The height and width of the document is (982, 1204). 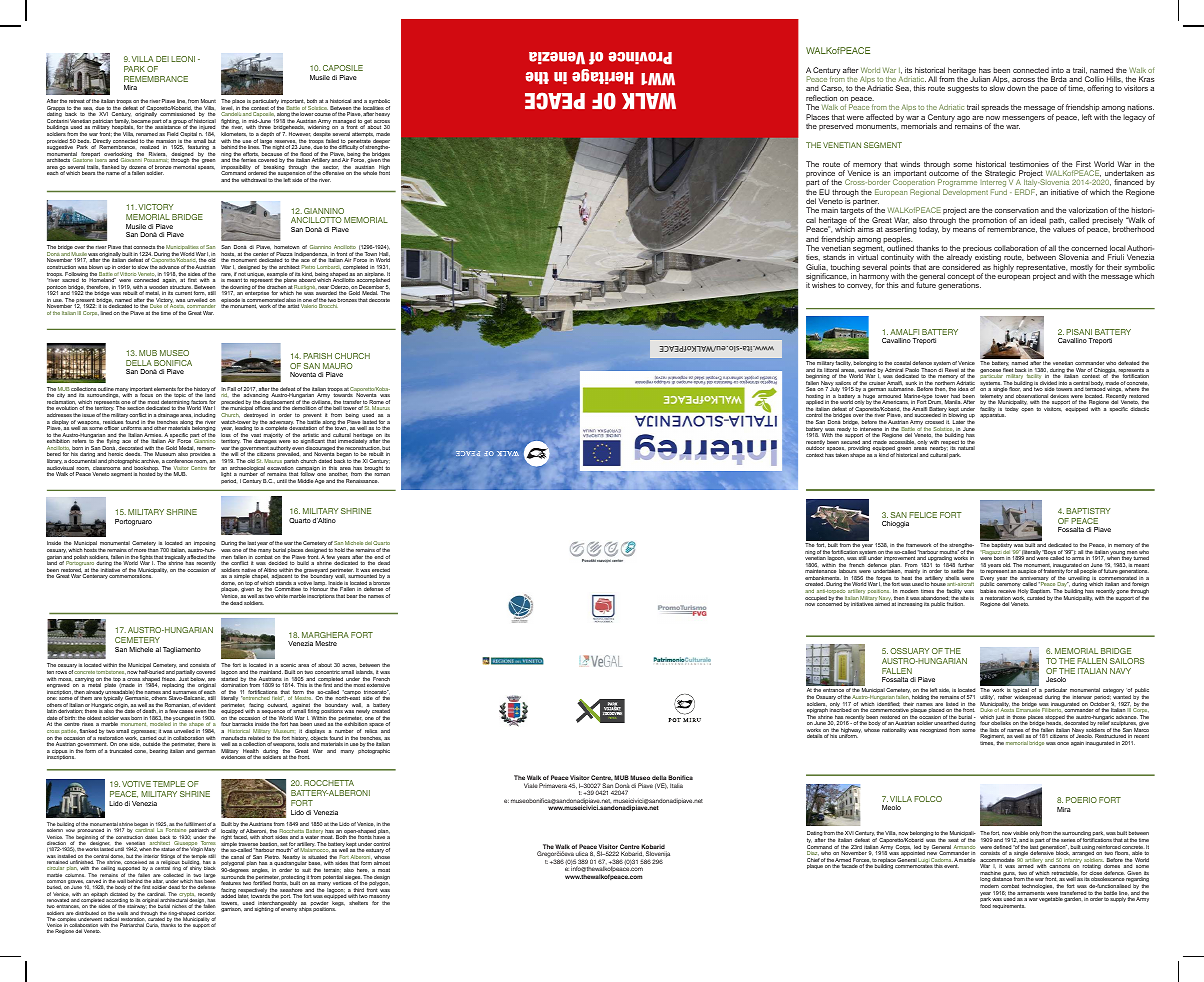 What do you see at coordinates (993, 415) in the document?
I see `apparatus` at bounding box center [993, 415].
